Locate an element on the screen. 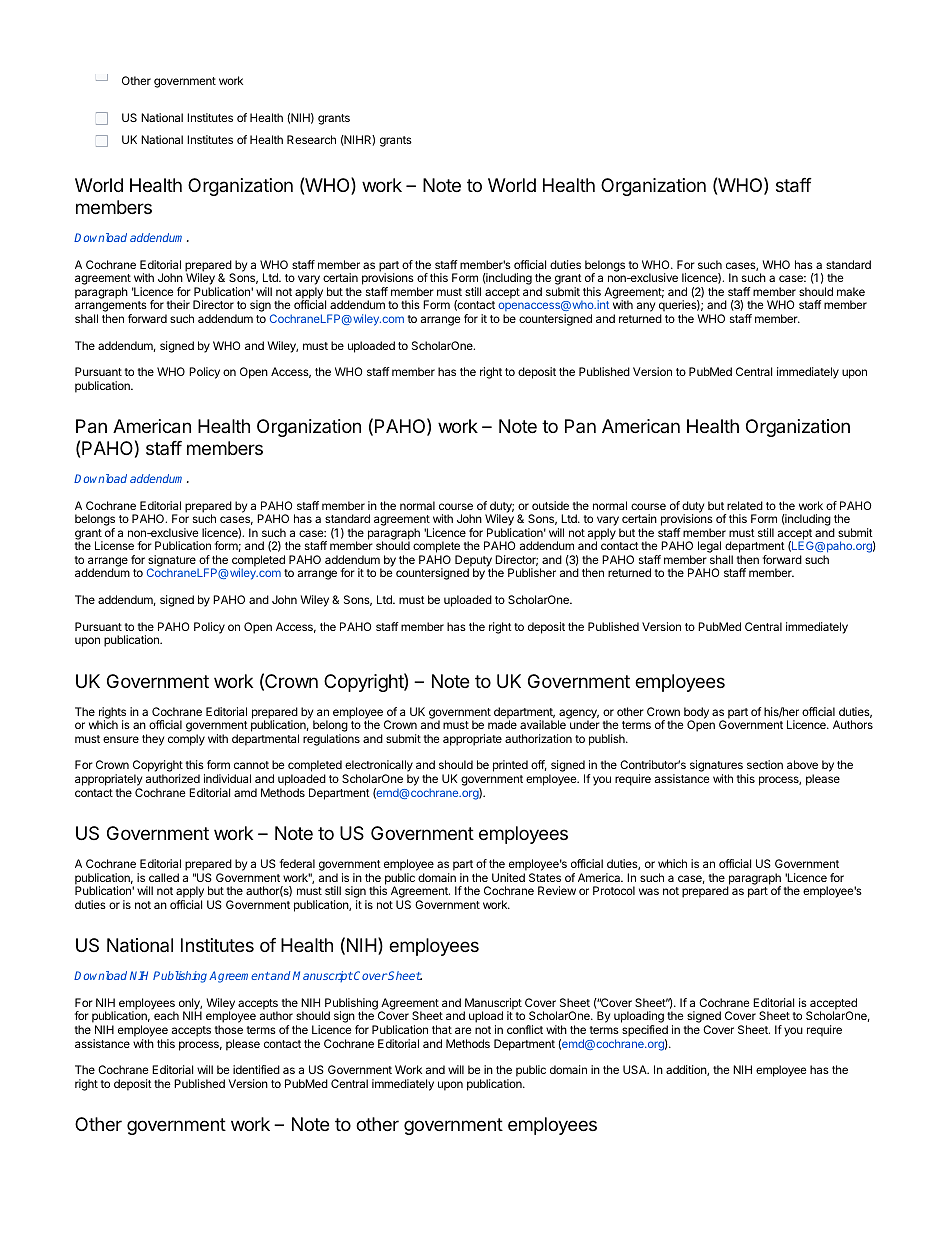 The height and width of the screenshot is (1233, 952). Deputy is located at coordinates (474, 562).
